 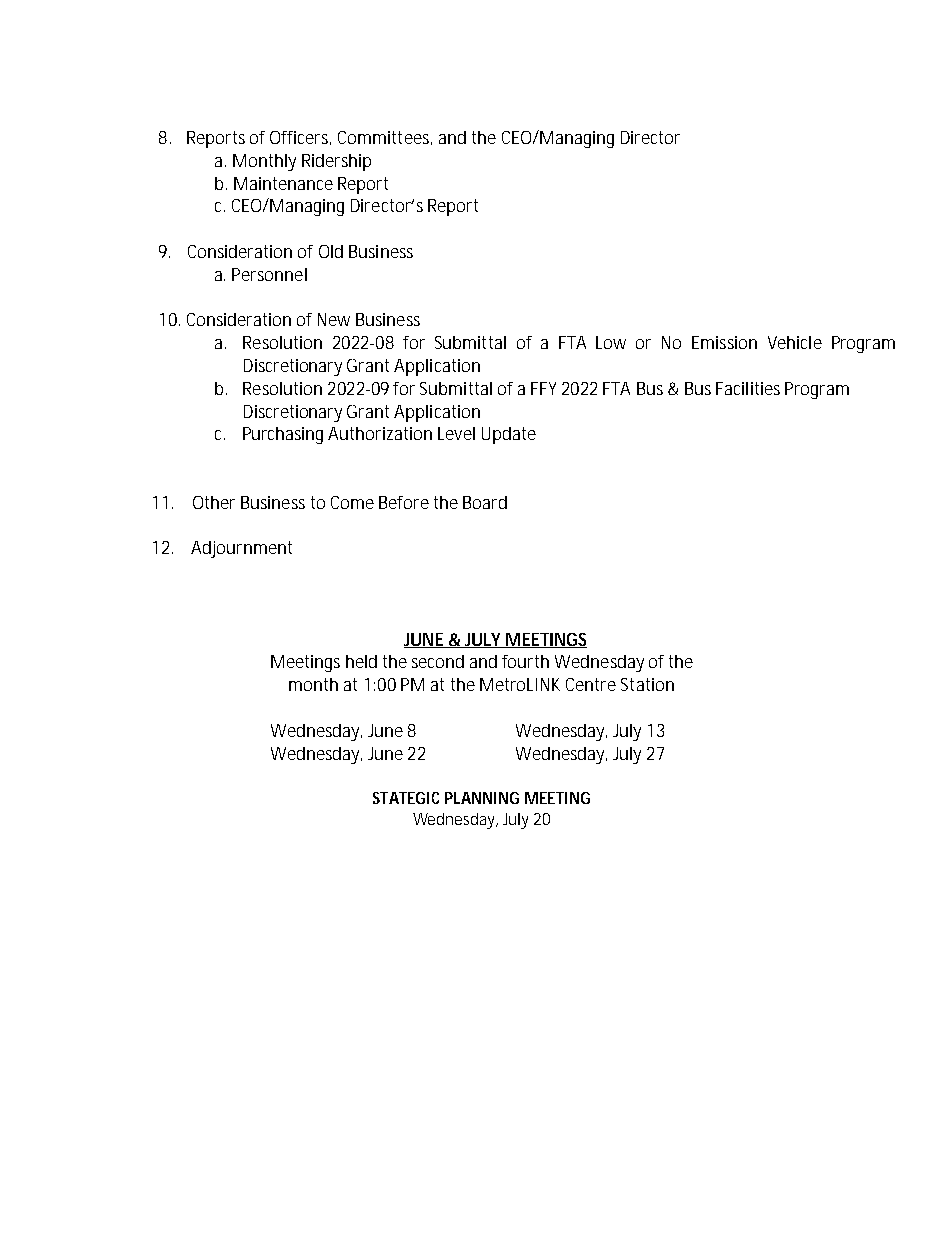 What do you see at coordinates (385, 138) in the screenshot?
I see `Committees` at bounding box center [385, 138].
